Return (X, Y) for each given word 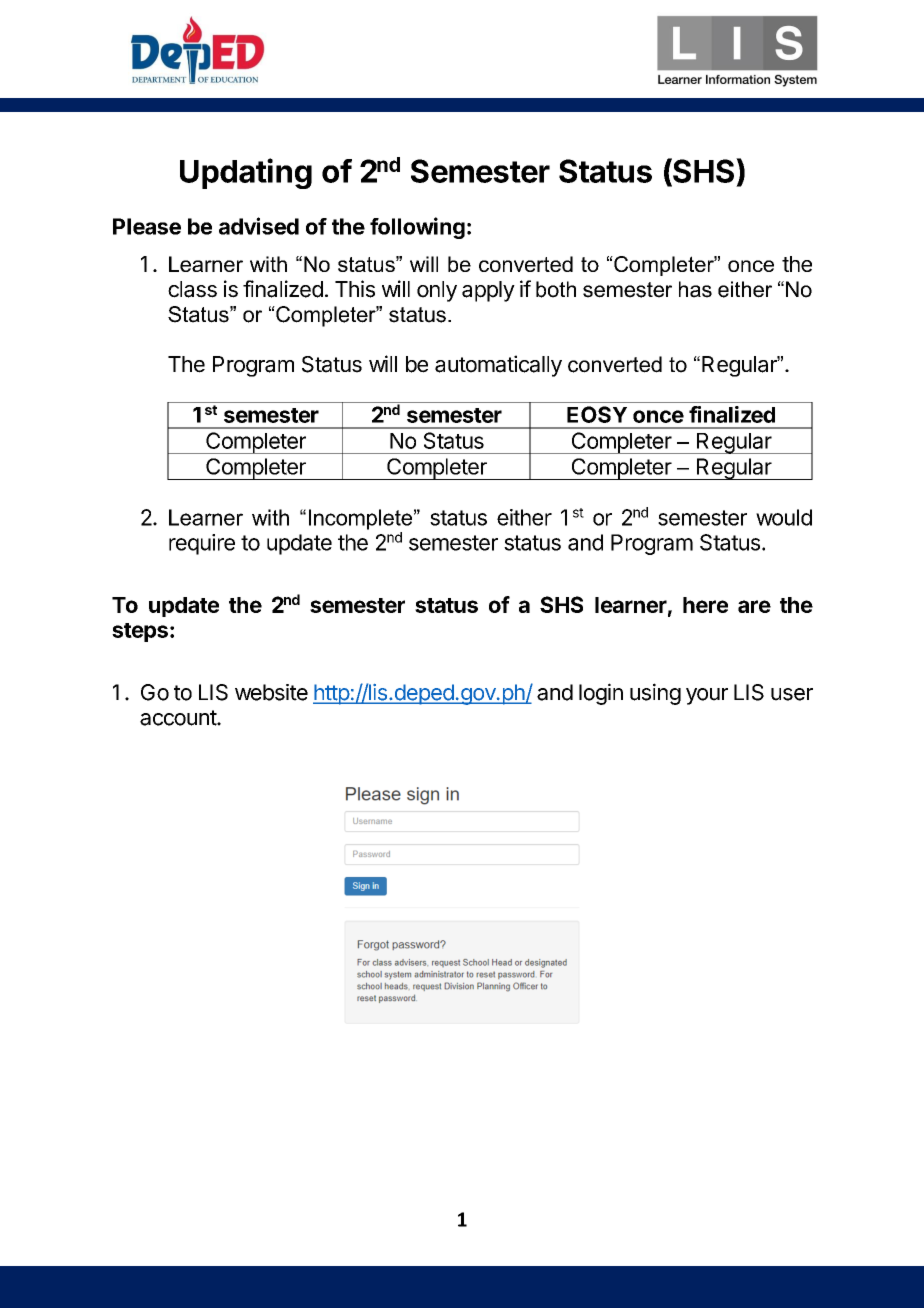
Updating (246, 173)
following (417, 228)
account (179, 718)
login (601, 694)
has (695, 289)
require (202, 544)
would (784, 517)
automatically (498, 366)
